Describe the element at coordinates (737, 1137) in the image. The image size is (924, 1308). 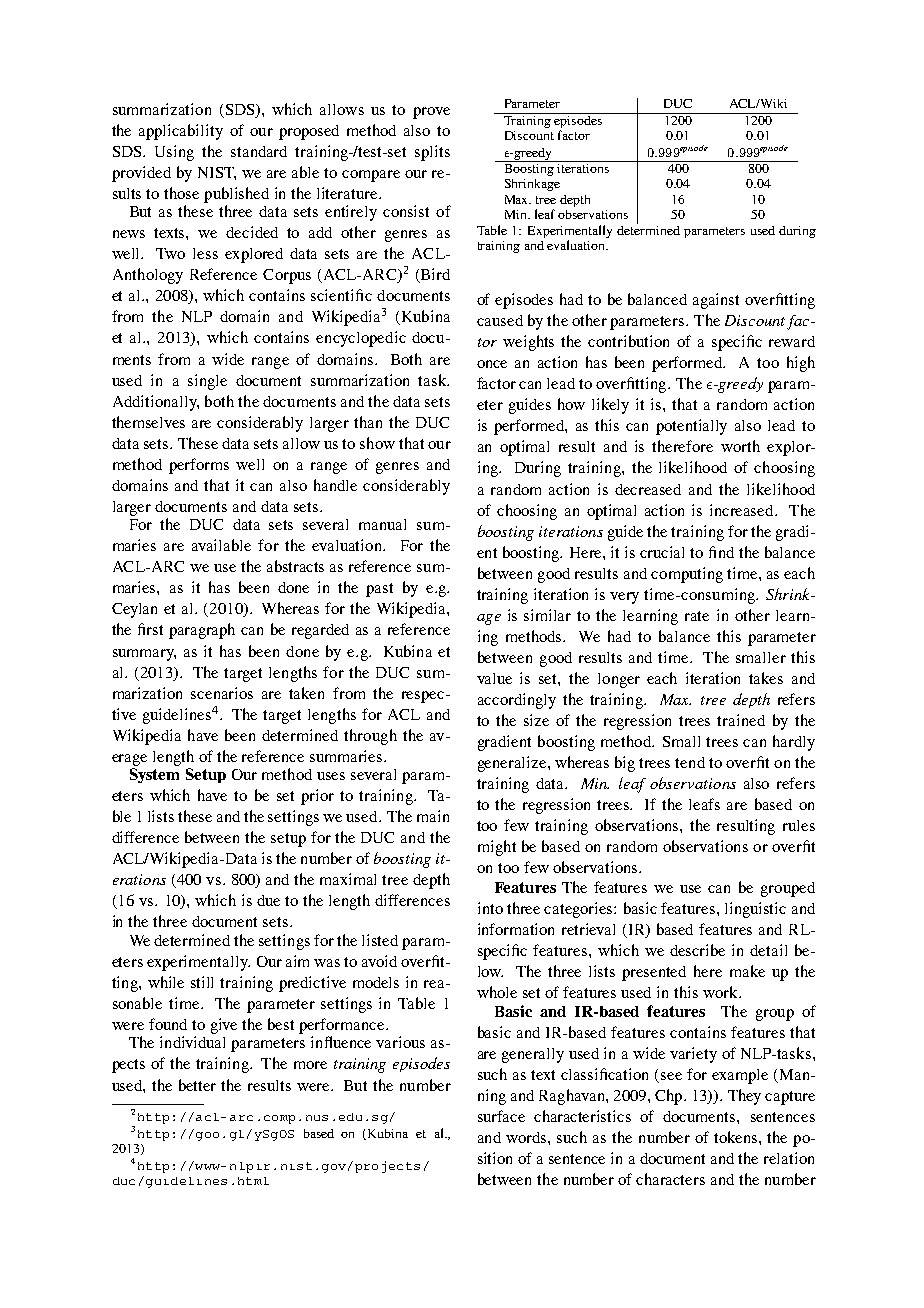
I see `tokens` at that location.
